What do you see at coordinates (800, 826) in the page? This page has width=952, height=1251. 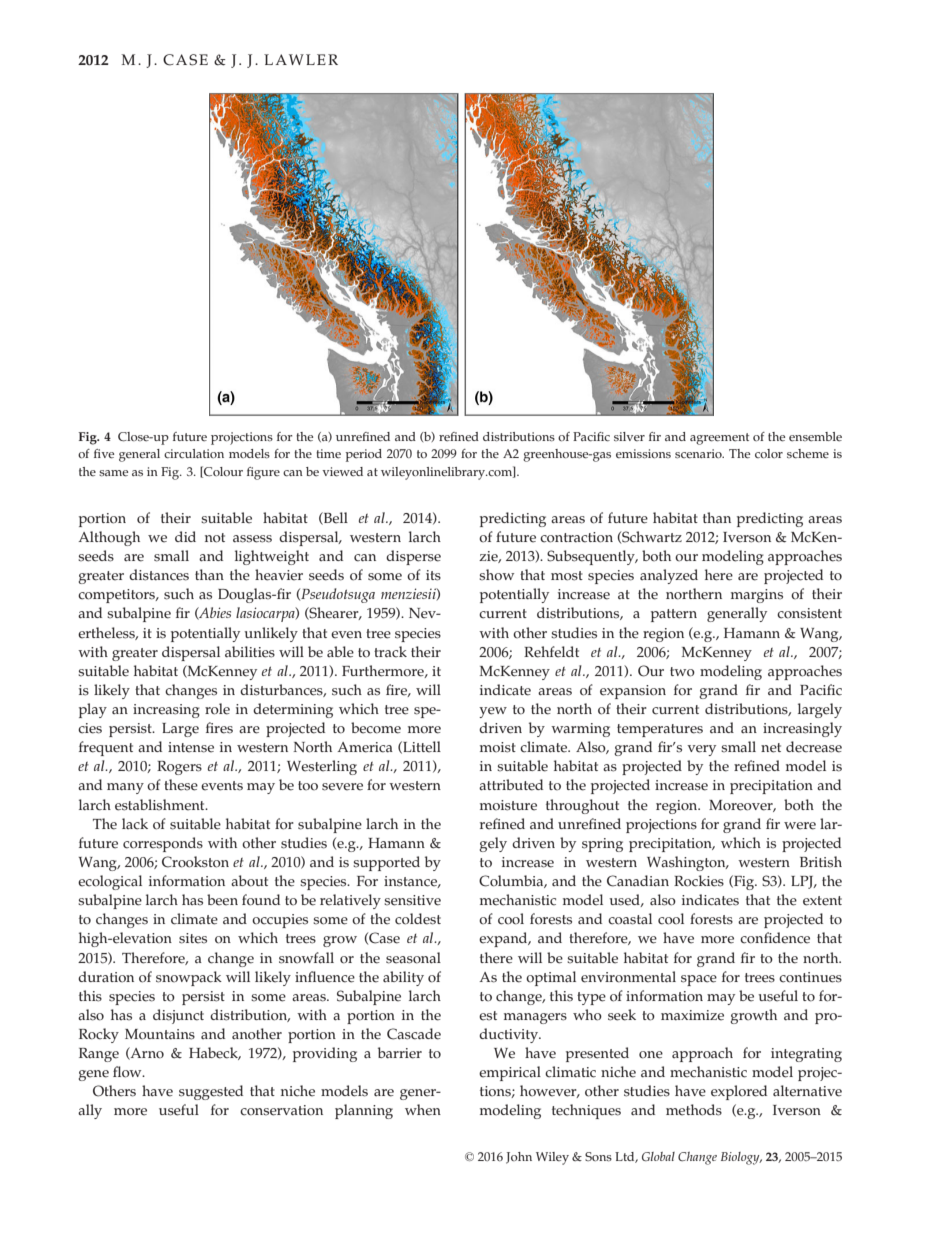 I see `were` at bounding box center [800, 826].
